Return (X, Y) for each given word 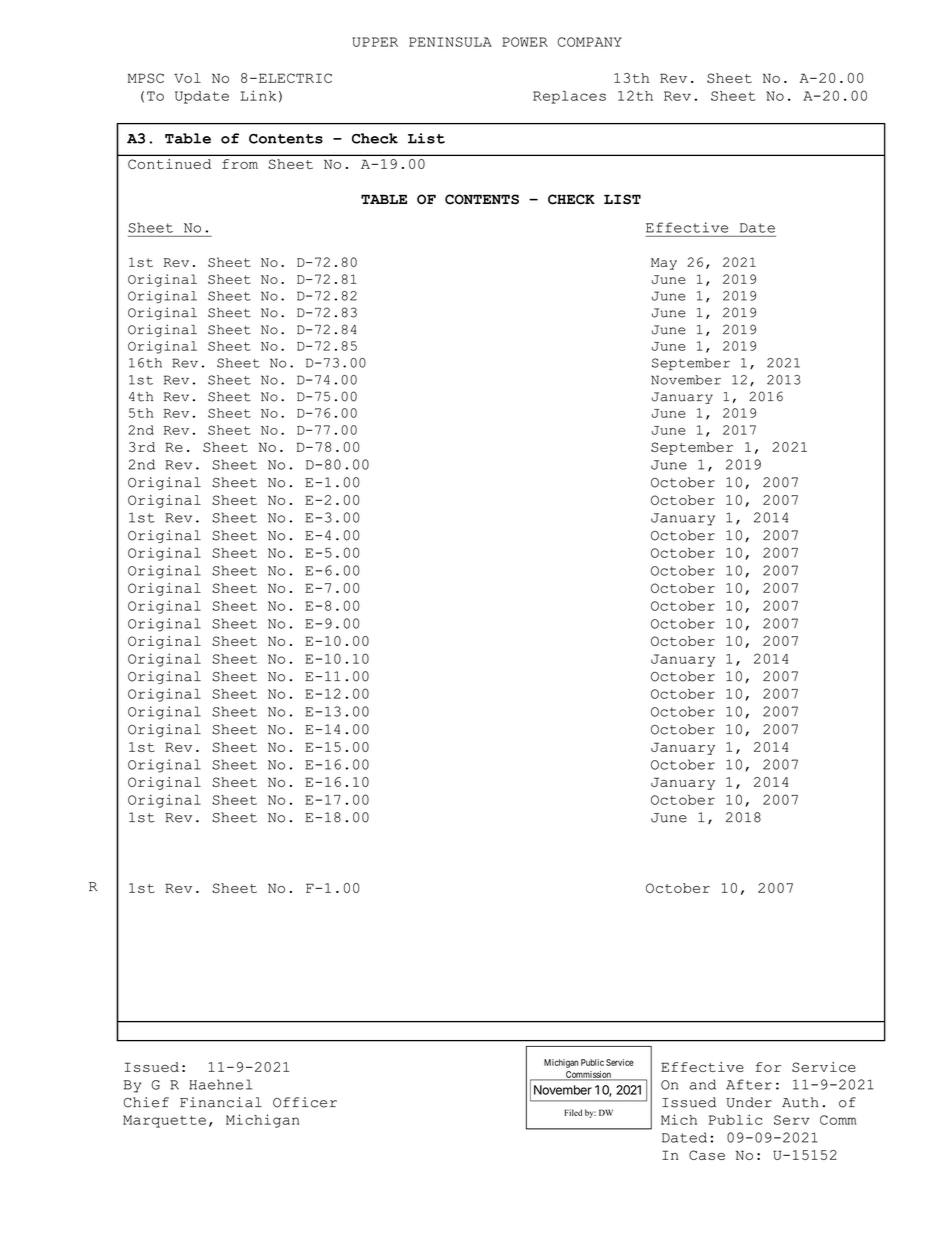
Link (258, 95)
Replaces (569, 97)
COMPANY (589, 42)
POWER (525, 42)
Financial (221, 1102)
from (240, 164)
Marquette (164, 1121)
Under (749, 1102)
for (768, 1067)
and (702, 1084)
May (664, 264)
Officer (305, 1102)
